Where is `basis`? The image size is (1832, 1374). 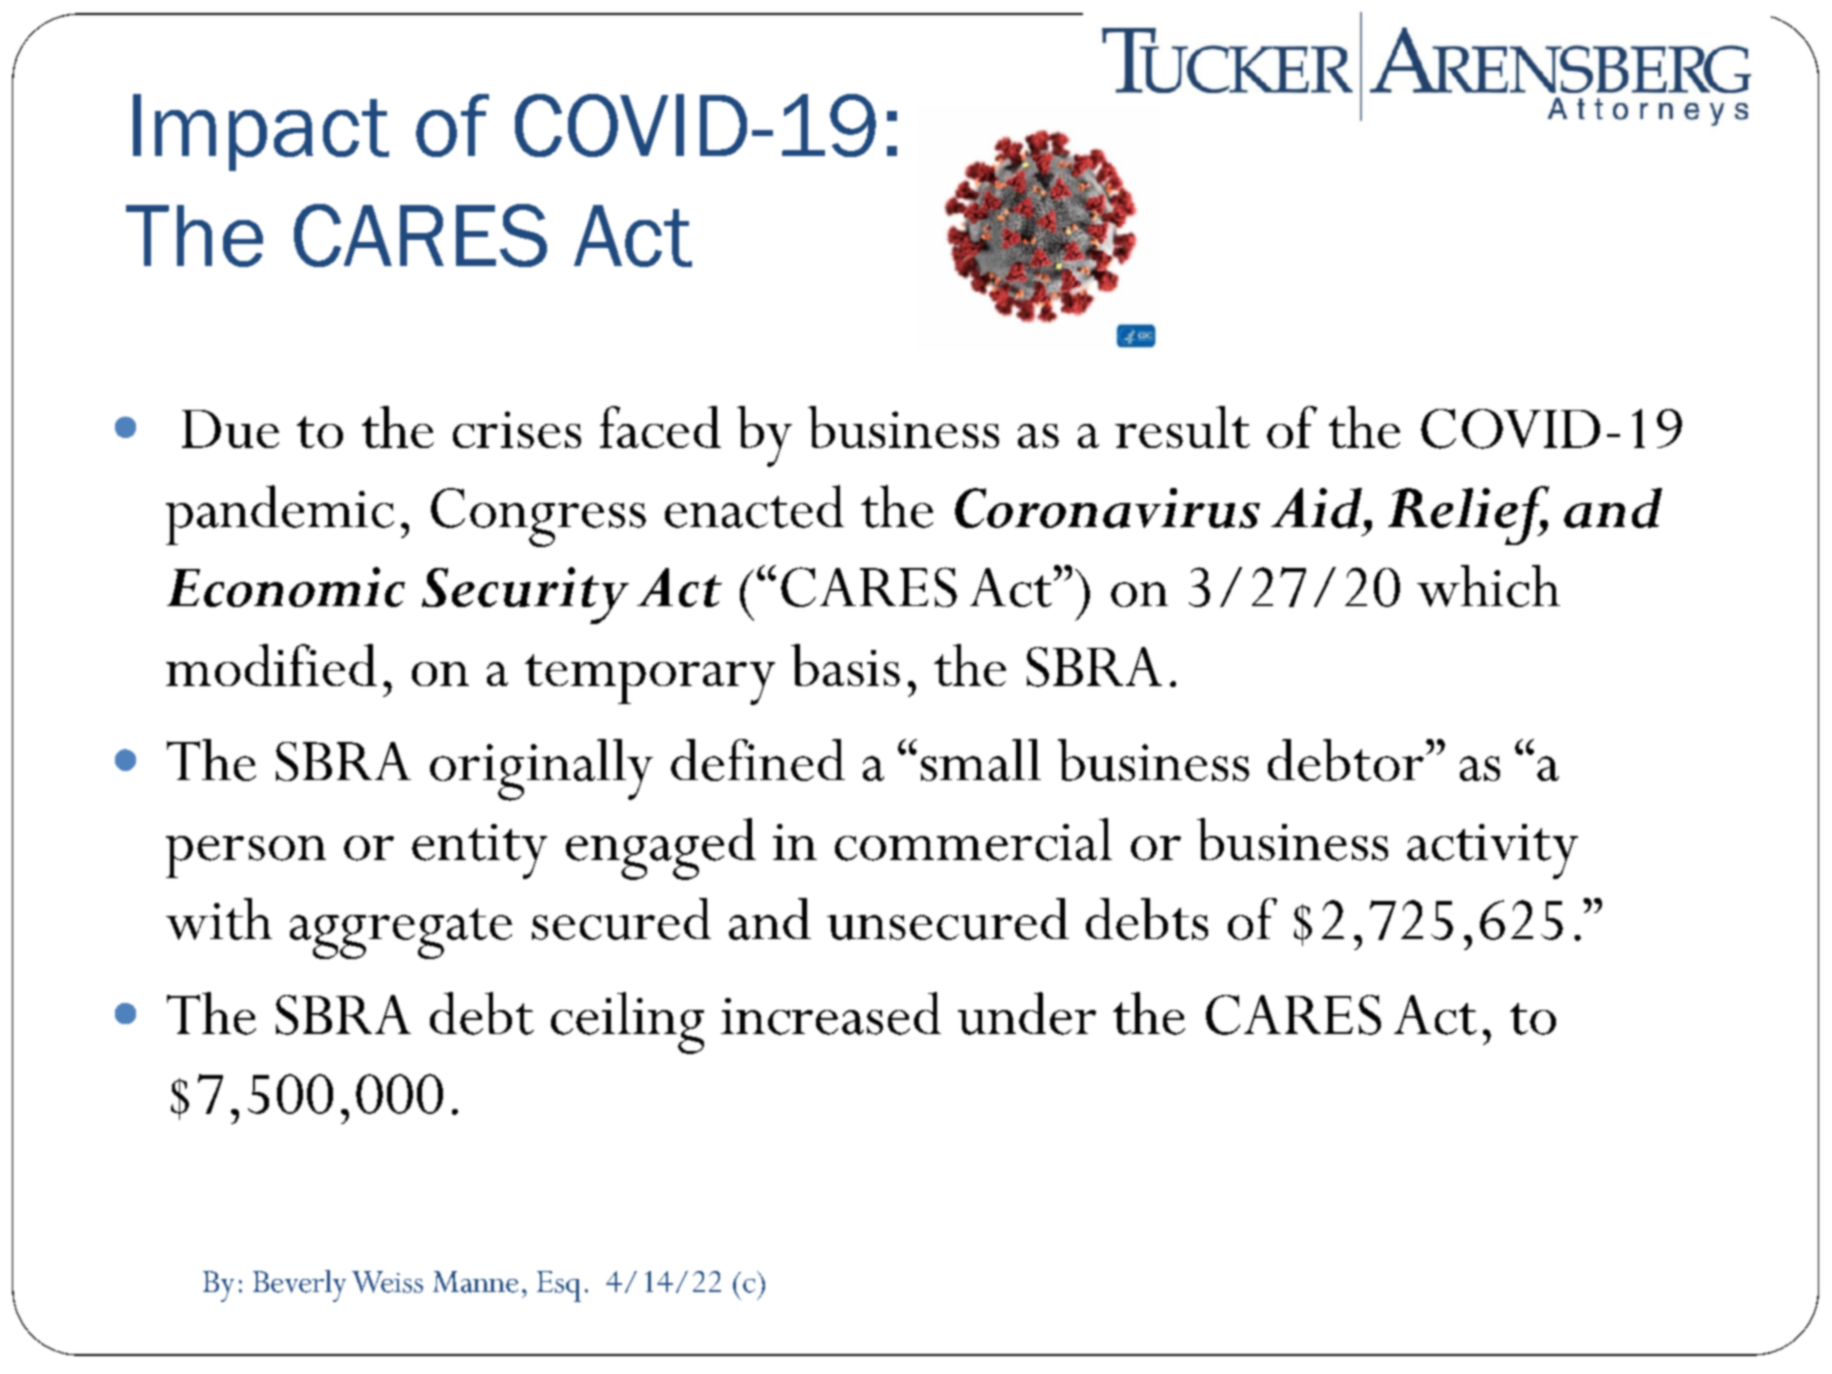 basis is located at coordinates (845, 665).
